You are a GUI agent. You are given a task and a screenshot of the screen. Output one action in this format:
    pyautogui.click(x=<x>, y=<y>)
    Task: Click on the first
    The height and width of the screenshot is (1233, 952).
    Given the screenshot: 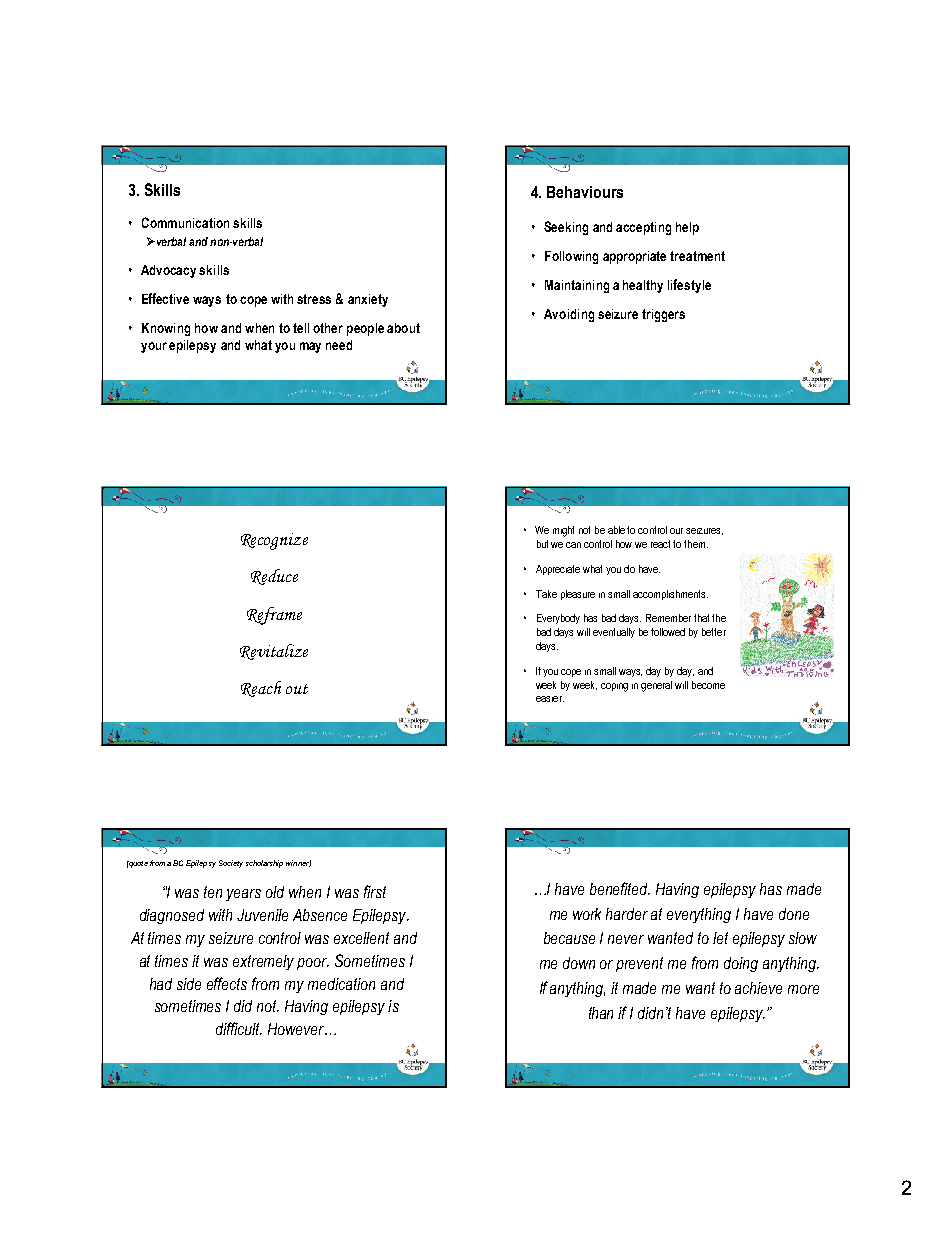 What is the action you would take?
    pyautogui.click(x=375, y=891)
